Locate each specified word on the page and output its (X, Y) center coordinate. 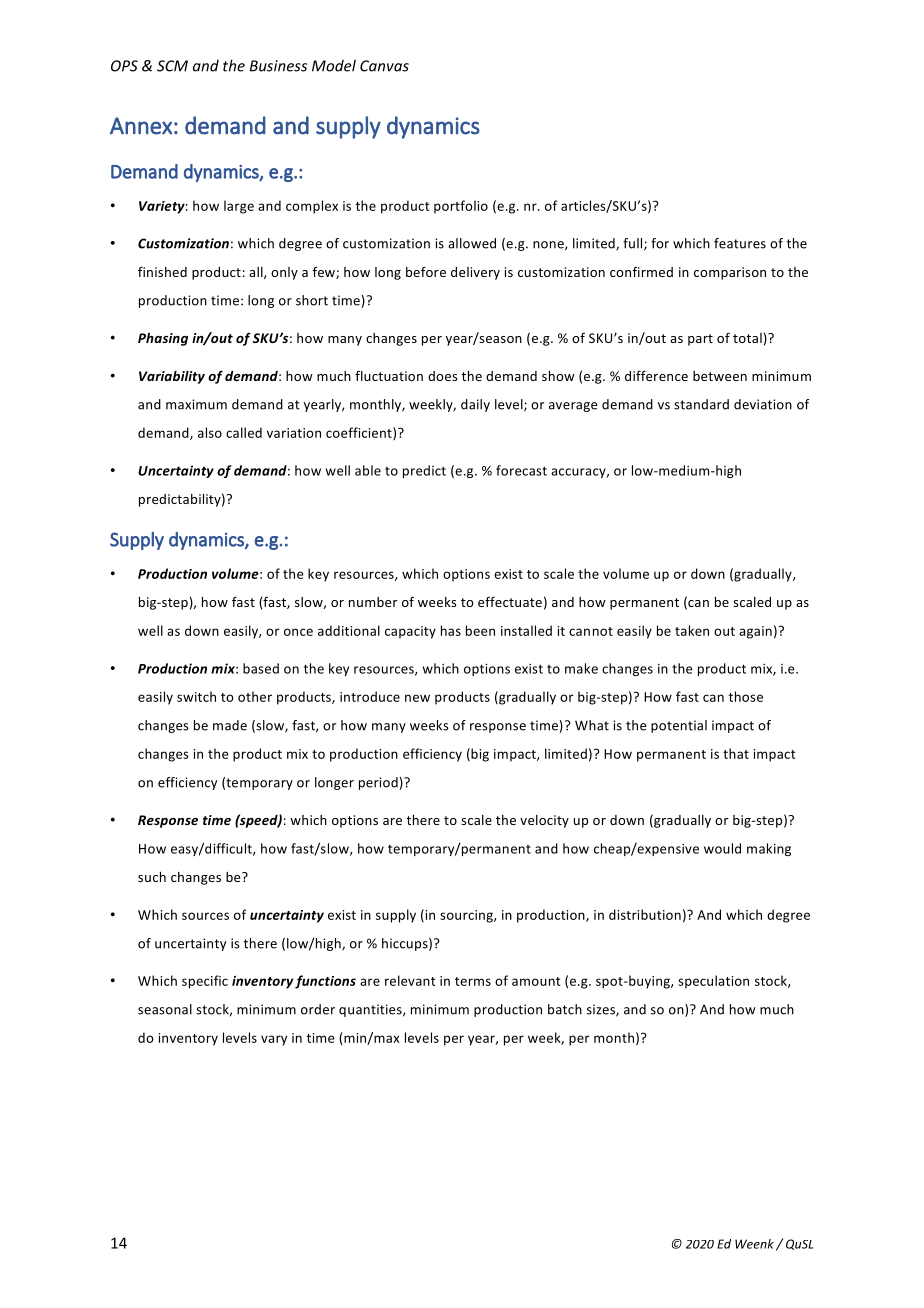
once (298, 632)
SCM (172, 66)
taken (692, 630)
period (379, 783)
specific (205, 982)
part (700, 340)
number (373, 602)
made (230, 725)
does (442, 376)
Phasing (163, 339)
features (740, 243)
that (736, 753)
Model (334, 65)
